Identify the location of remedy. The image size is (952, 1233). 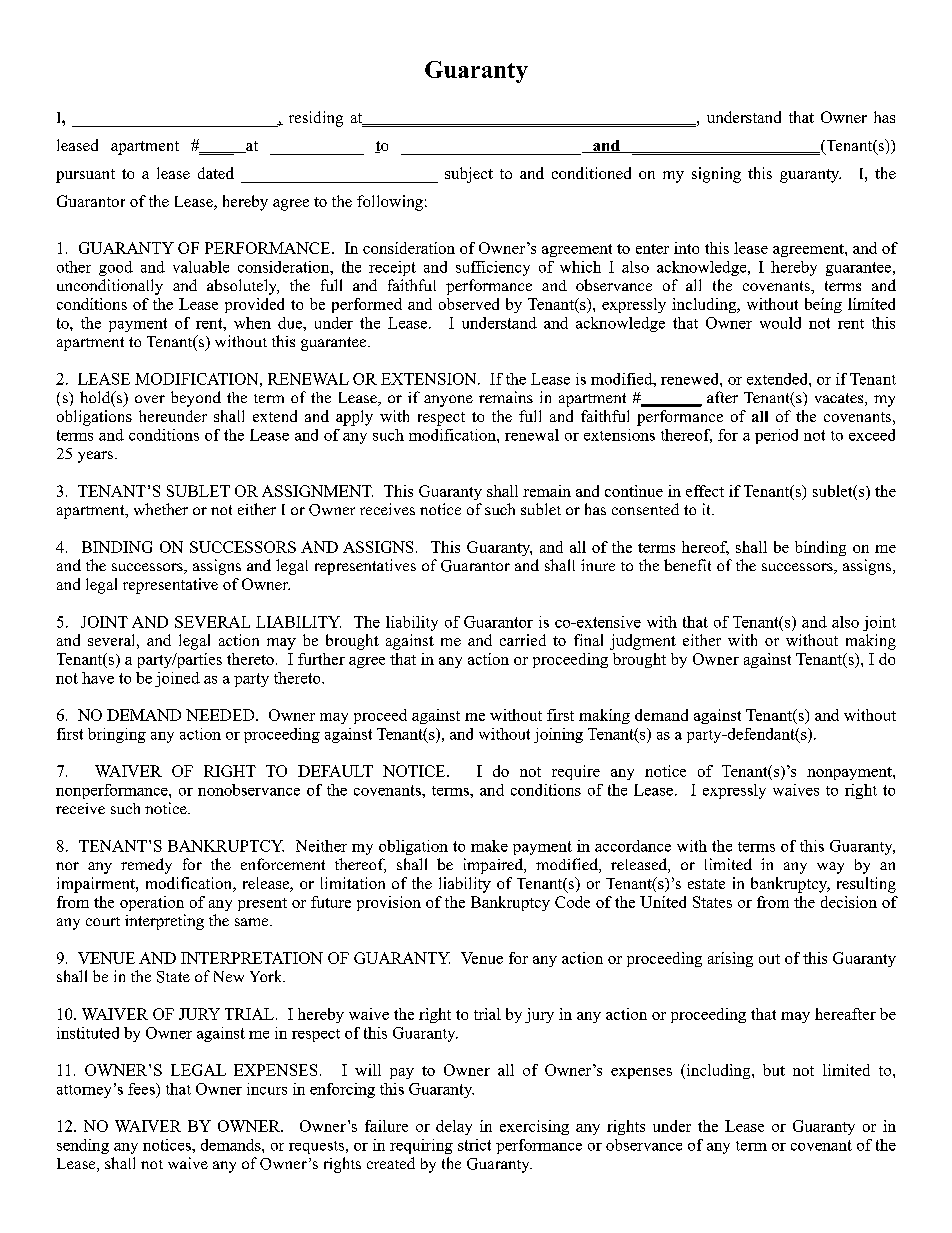
(146, 866).
